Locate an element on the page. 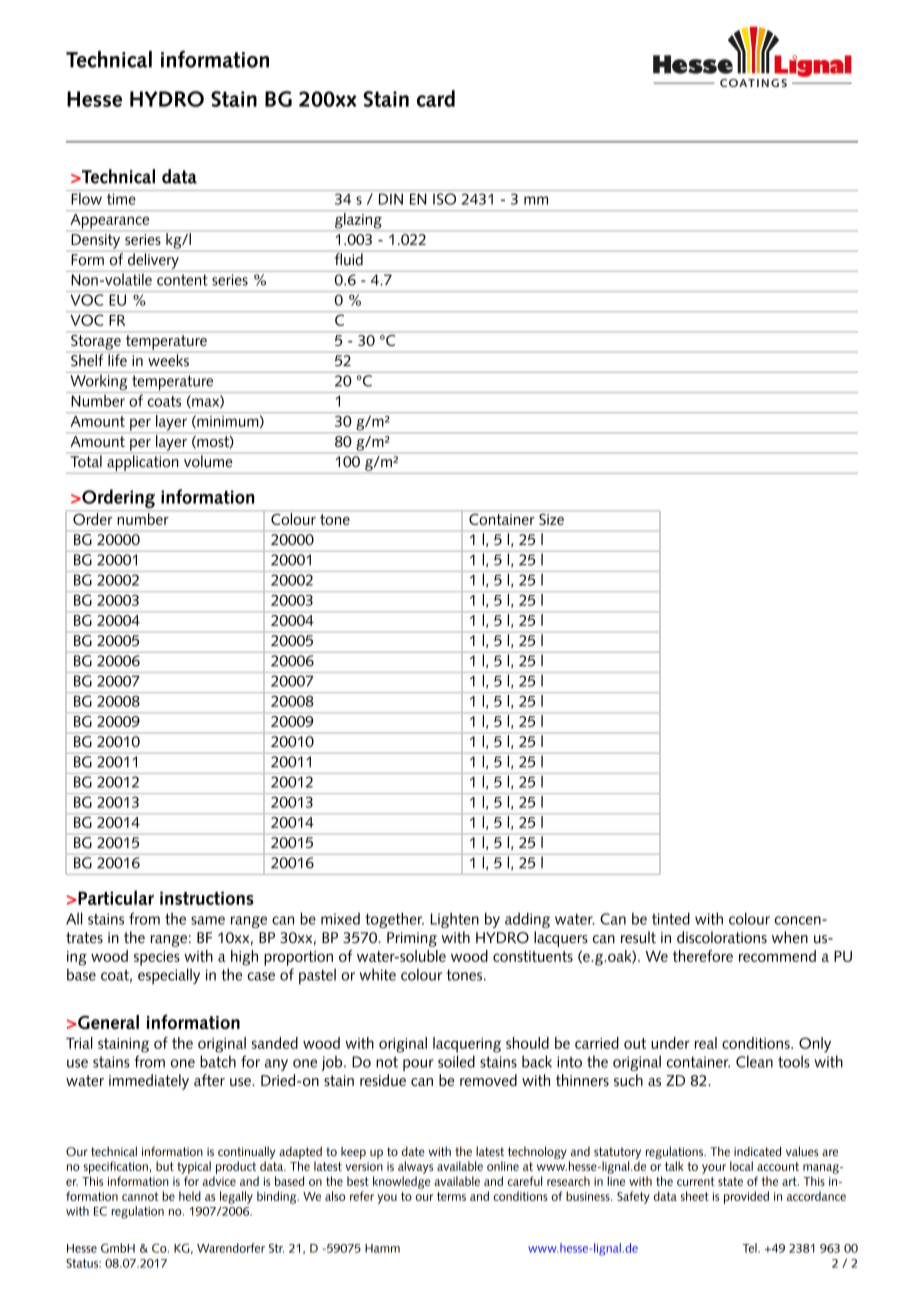 This image has width=924, height=1308. terms is located at coordinates (451, 1196).
